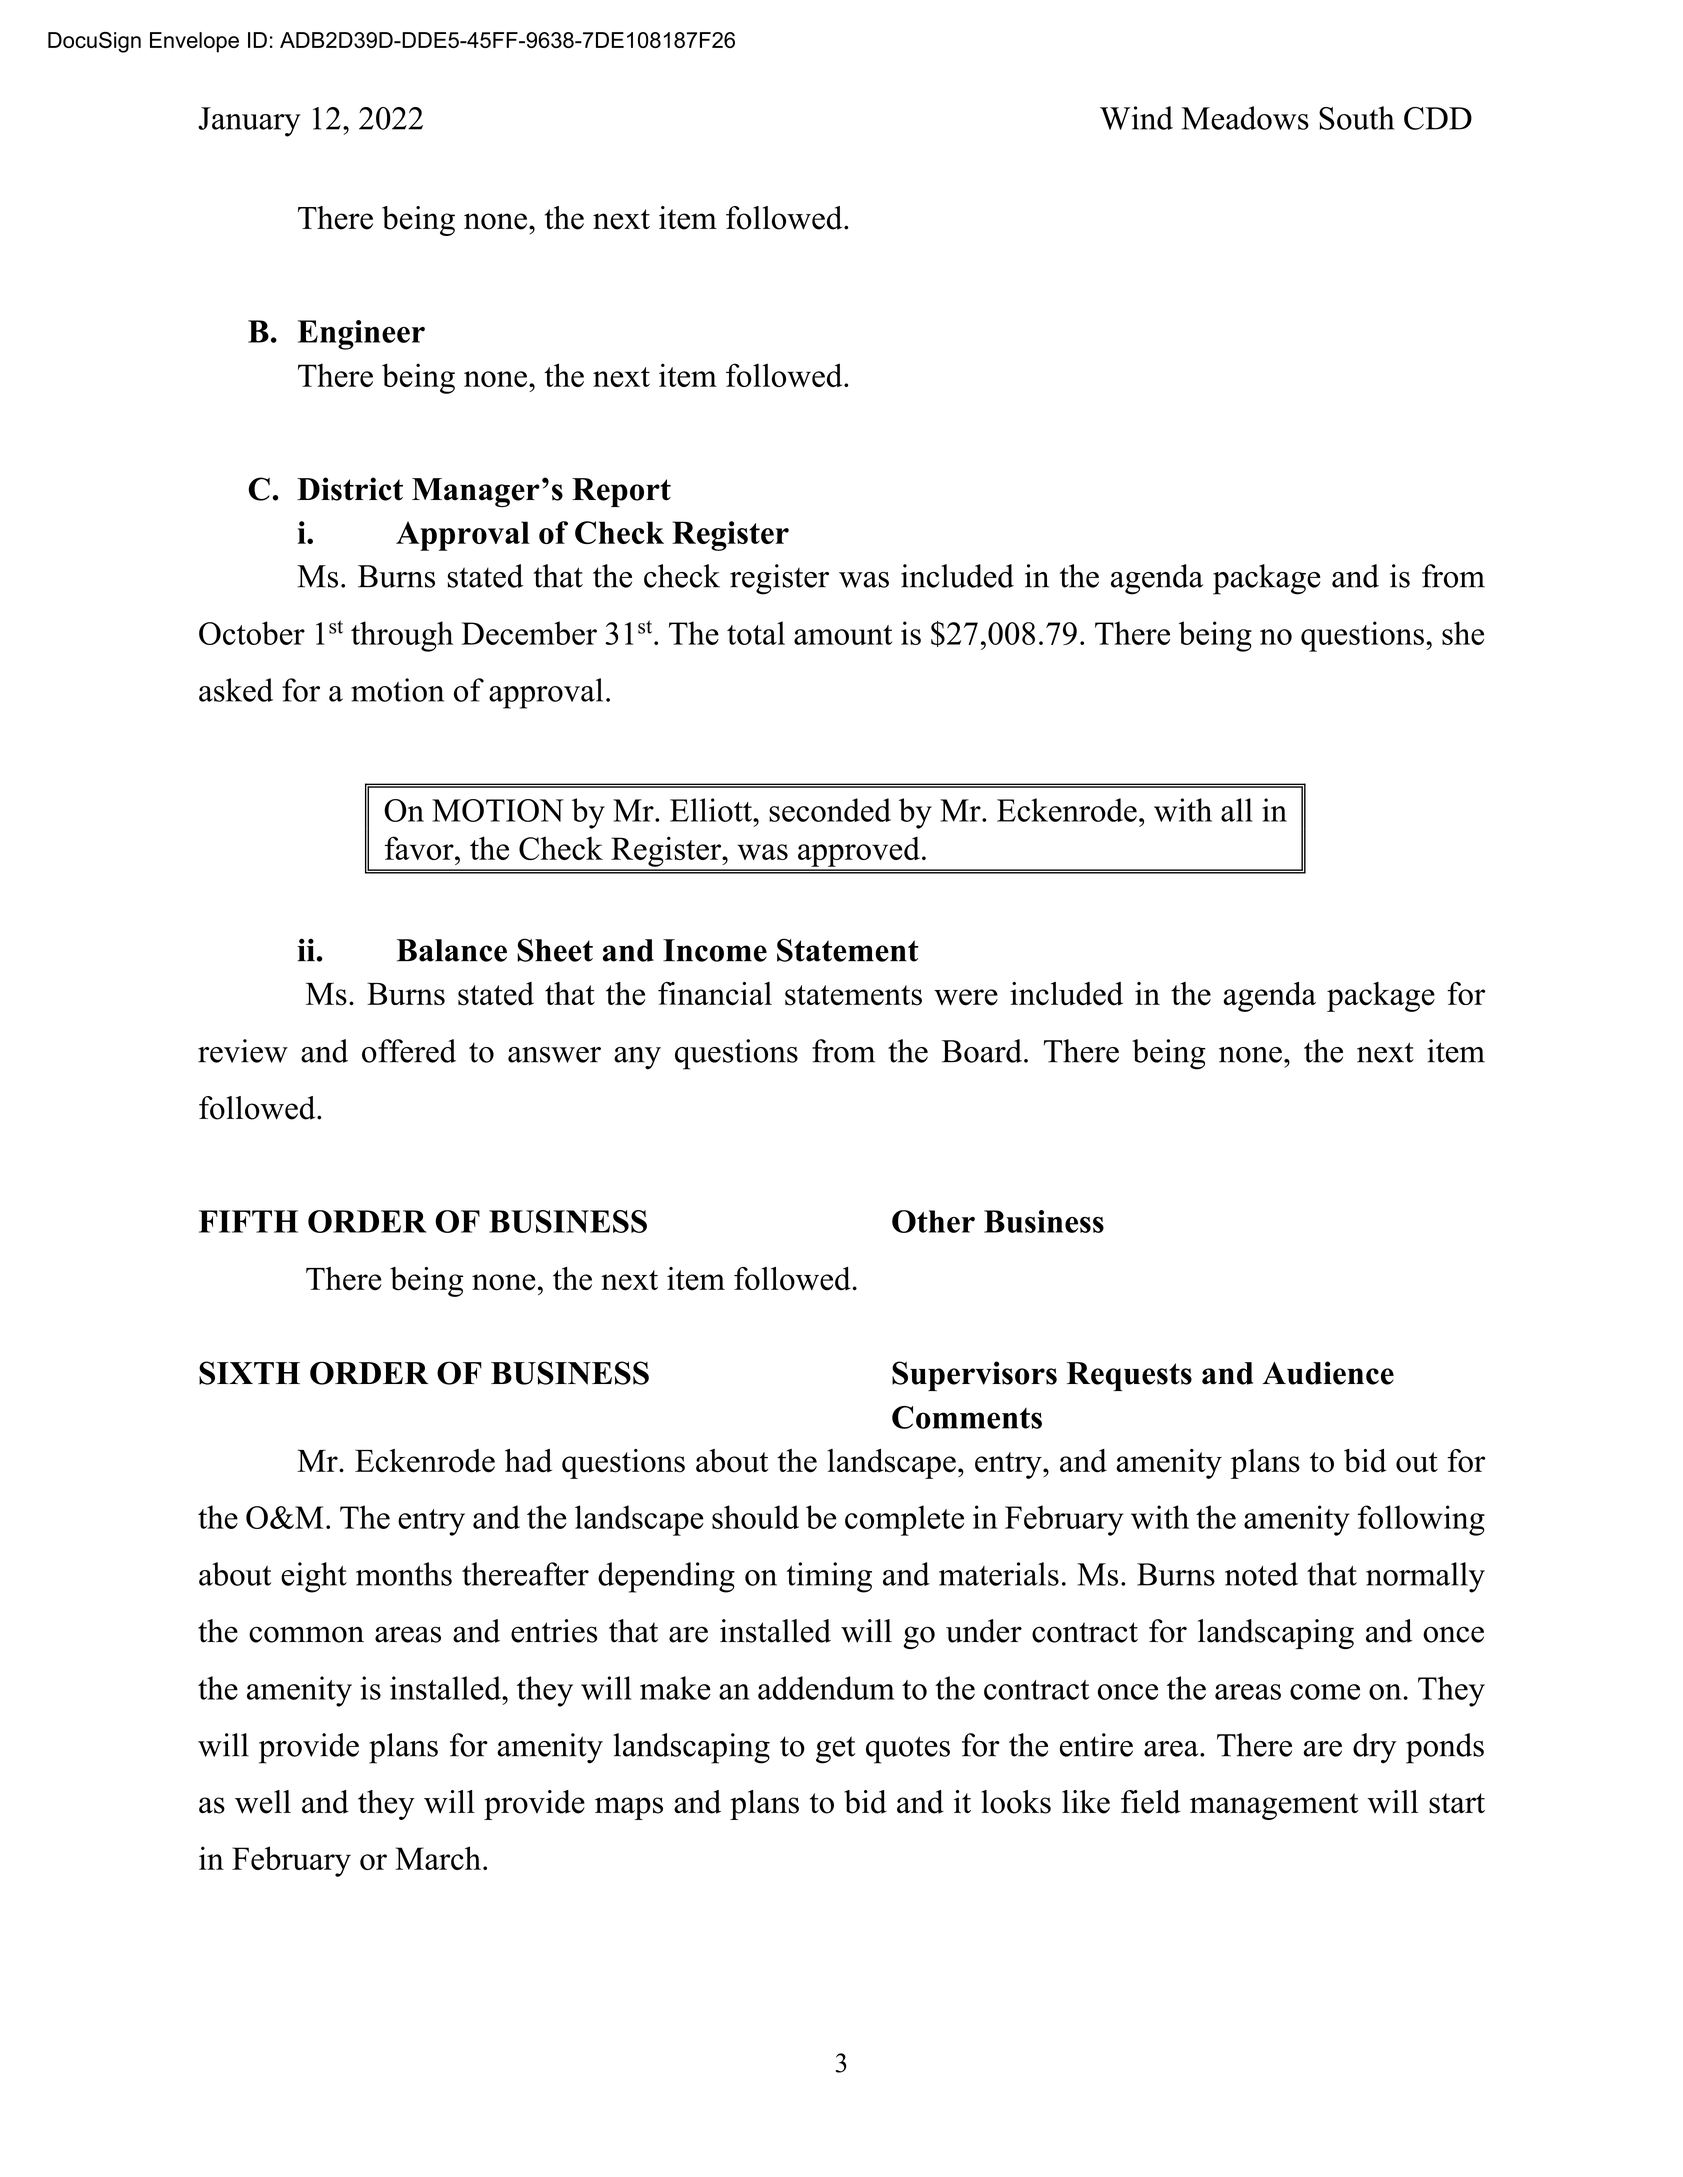  I want to click on CDD, so click(1438, 118).
